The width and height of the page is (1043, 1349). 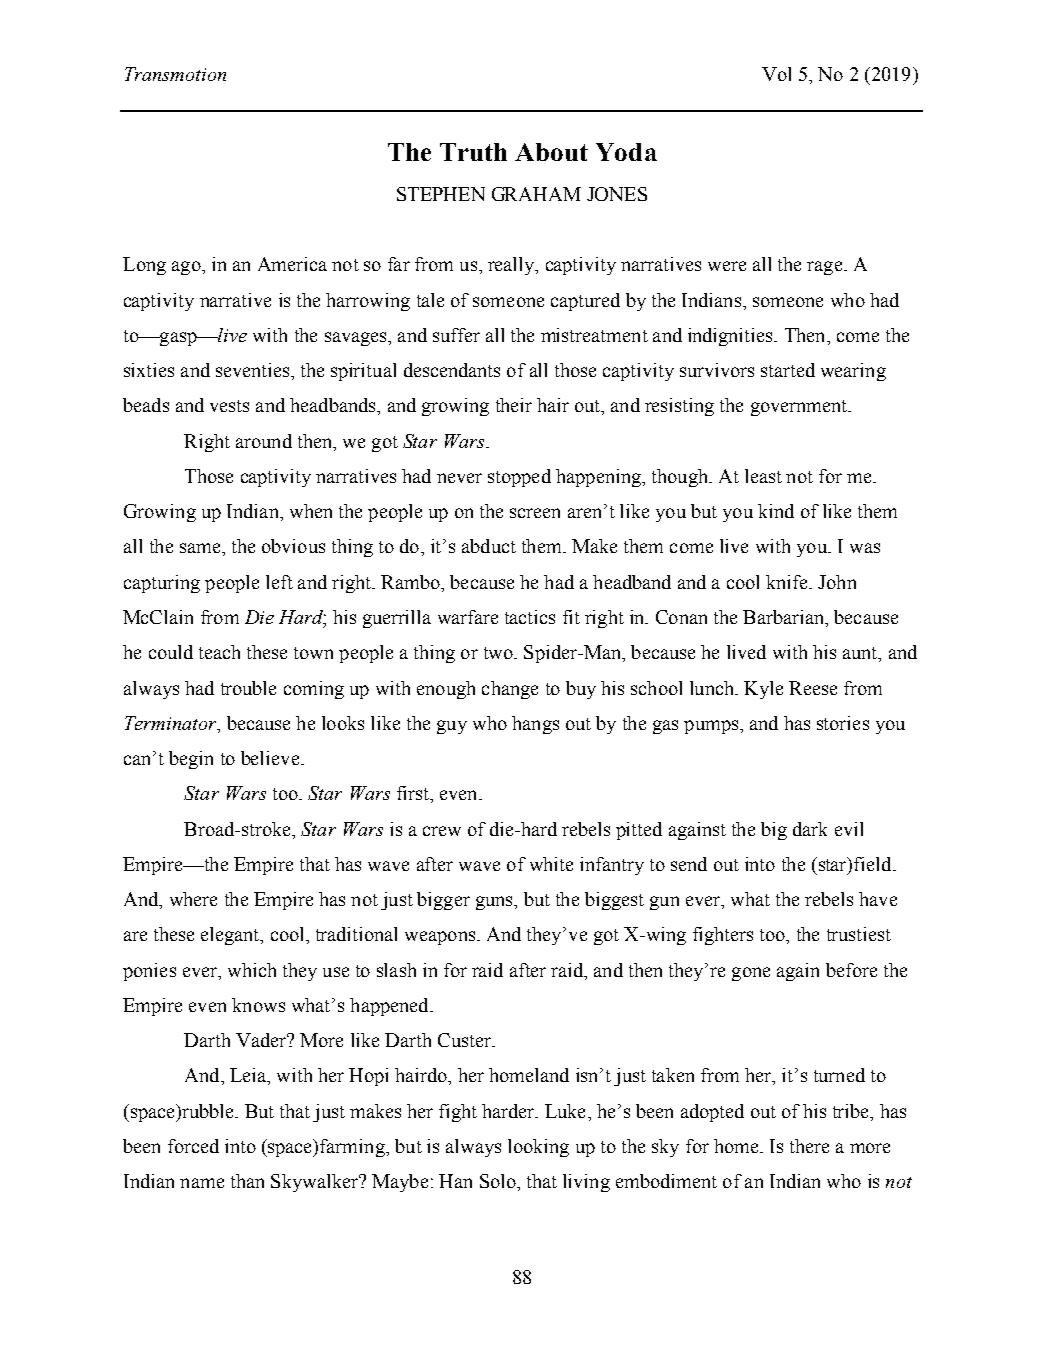 I want to click on crew, so click(x=442, y=831).
